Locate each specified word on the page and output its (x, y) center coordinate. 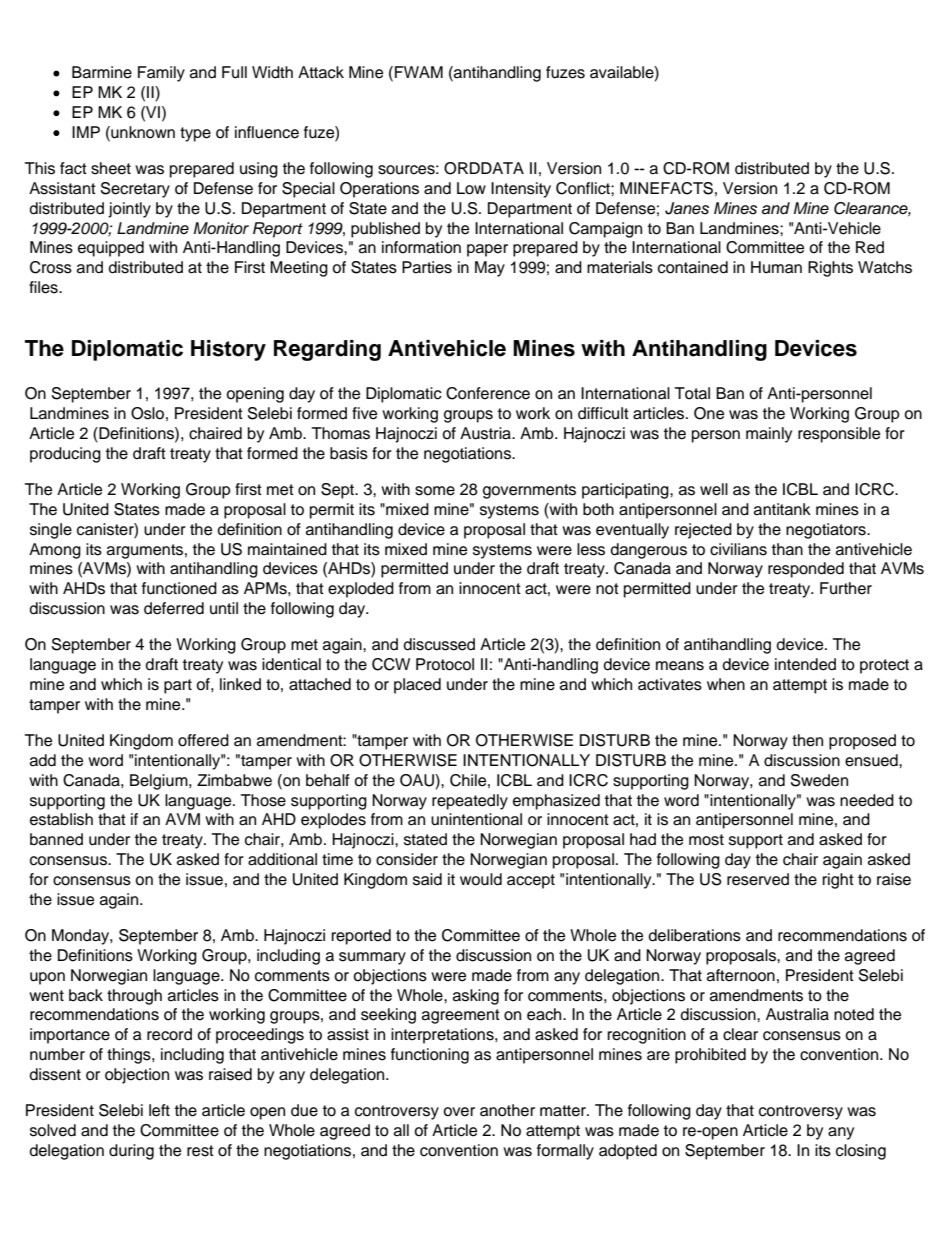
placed (417, 686)
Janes (687, 208)
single (51, 531)
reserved (758, 879)
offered (203, 740)
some (435, 491)
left (159, 1110)
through (134, 997)
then (807, 740)
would (481, 879)
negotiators (827, 531)
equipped (111, 249)
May (490, 269)
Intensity (521, 190)
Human (776, 267)
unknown (142, 132)
